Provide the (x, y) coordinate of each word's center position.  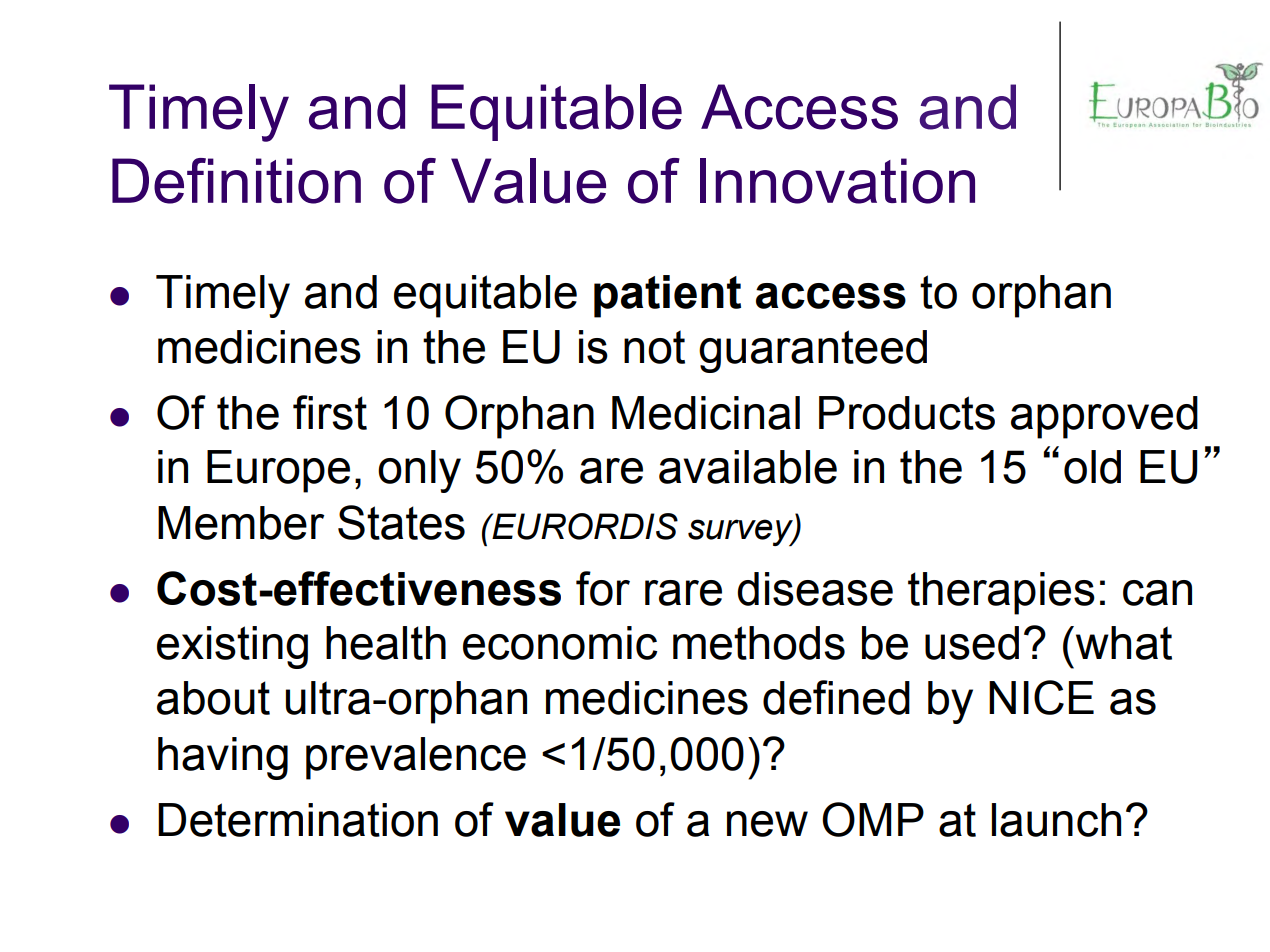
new (767, 824)
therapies (1001, 593)
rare (683, 593)
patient (667, 296)
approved (1104, 417)
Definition (236, 181)
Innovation (837, 181)
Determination (298, 820)
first (330, 412)
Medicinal (706, 413)
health (386, 643)
